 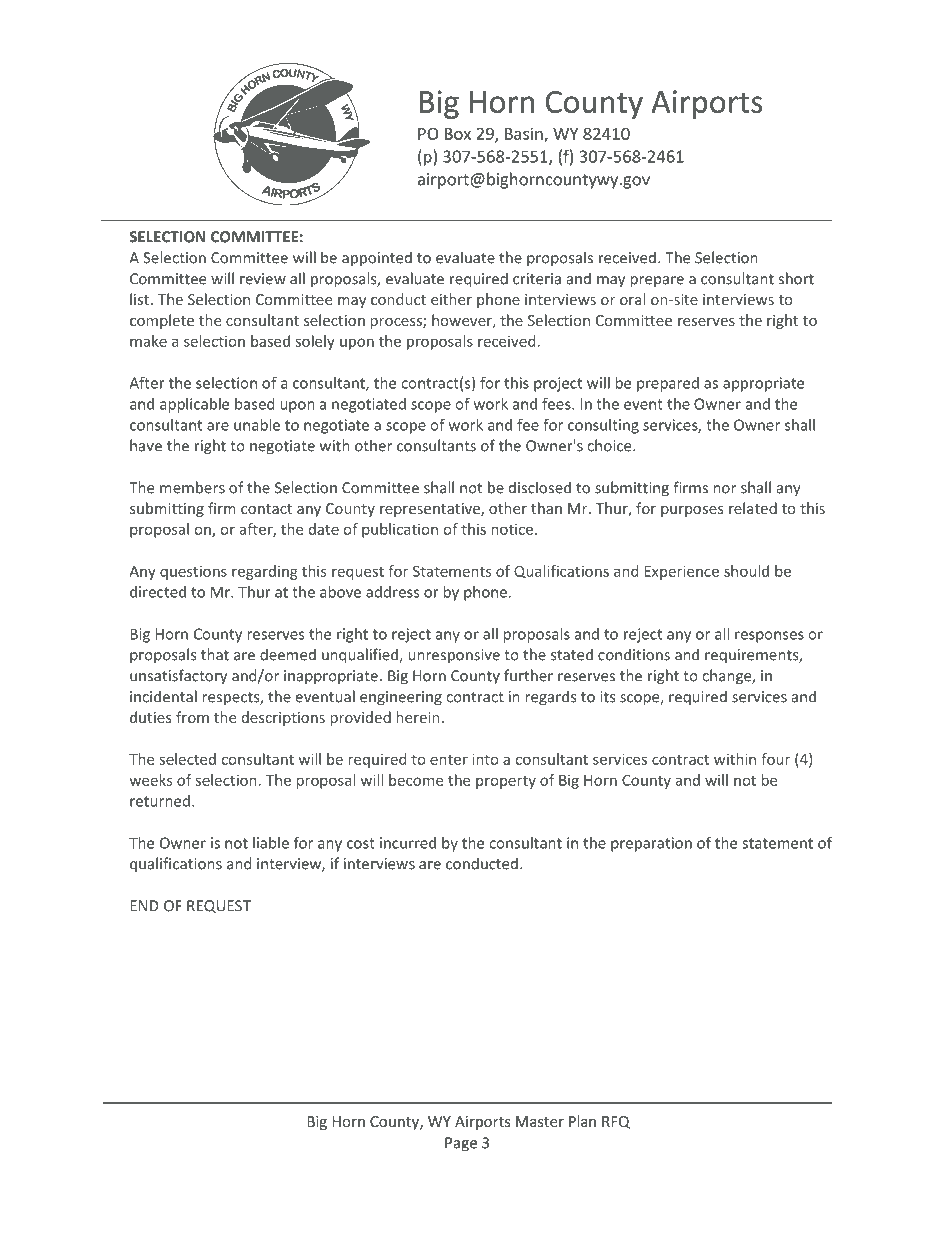 What do you see at coordinates (540, 1121) in the screenshot?
I see `Master` at bounding box center [540, 1121].
